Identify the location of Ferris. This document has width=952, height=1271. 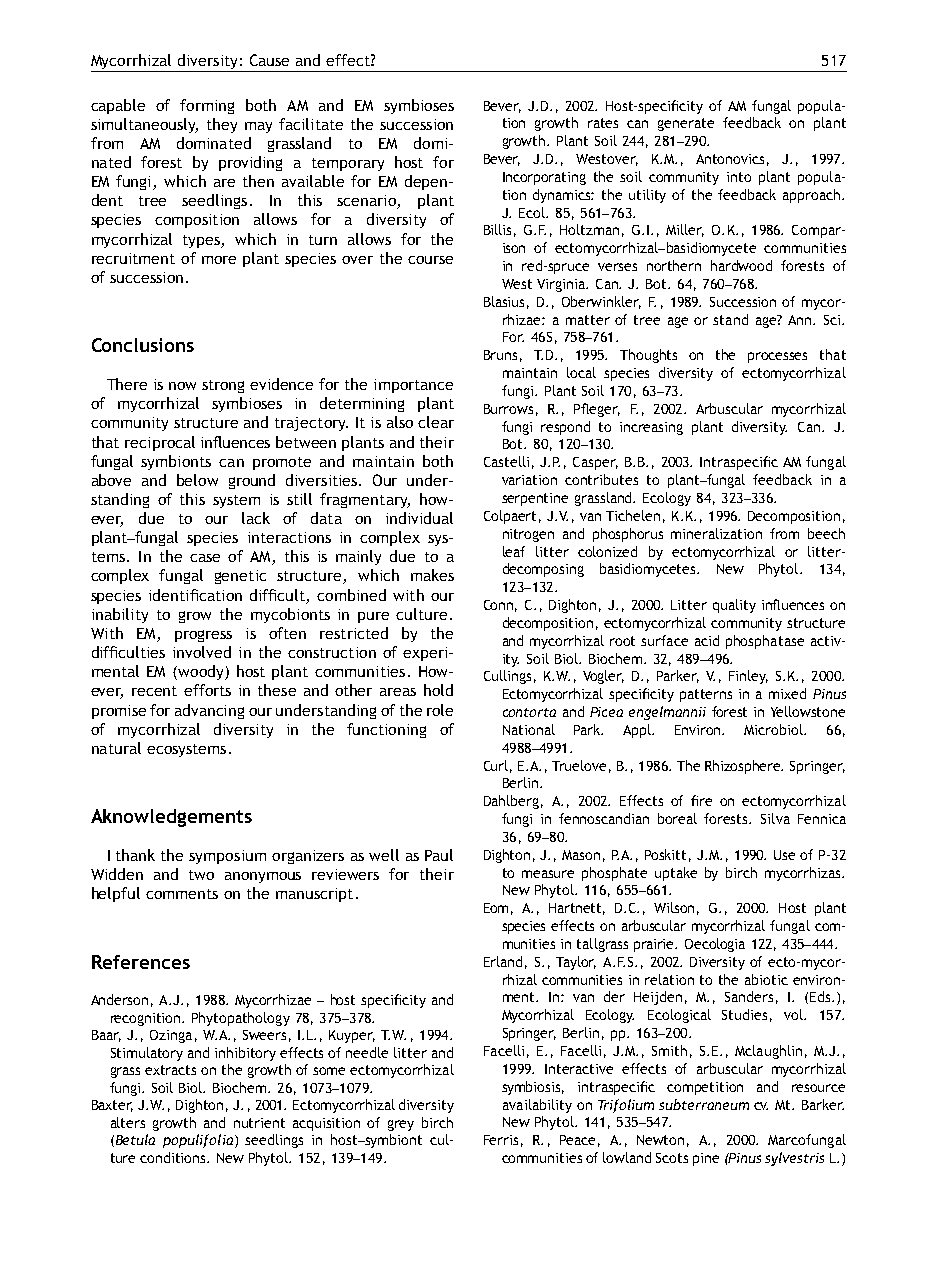
(501, 1140).
